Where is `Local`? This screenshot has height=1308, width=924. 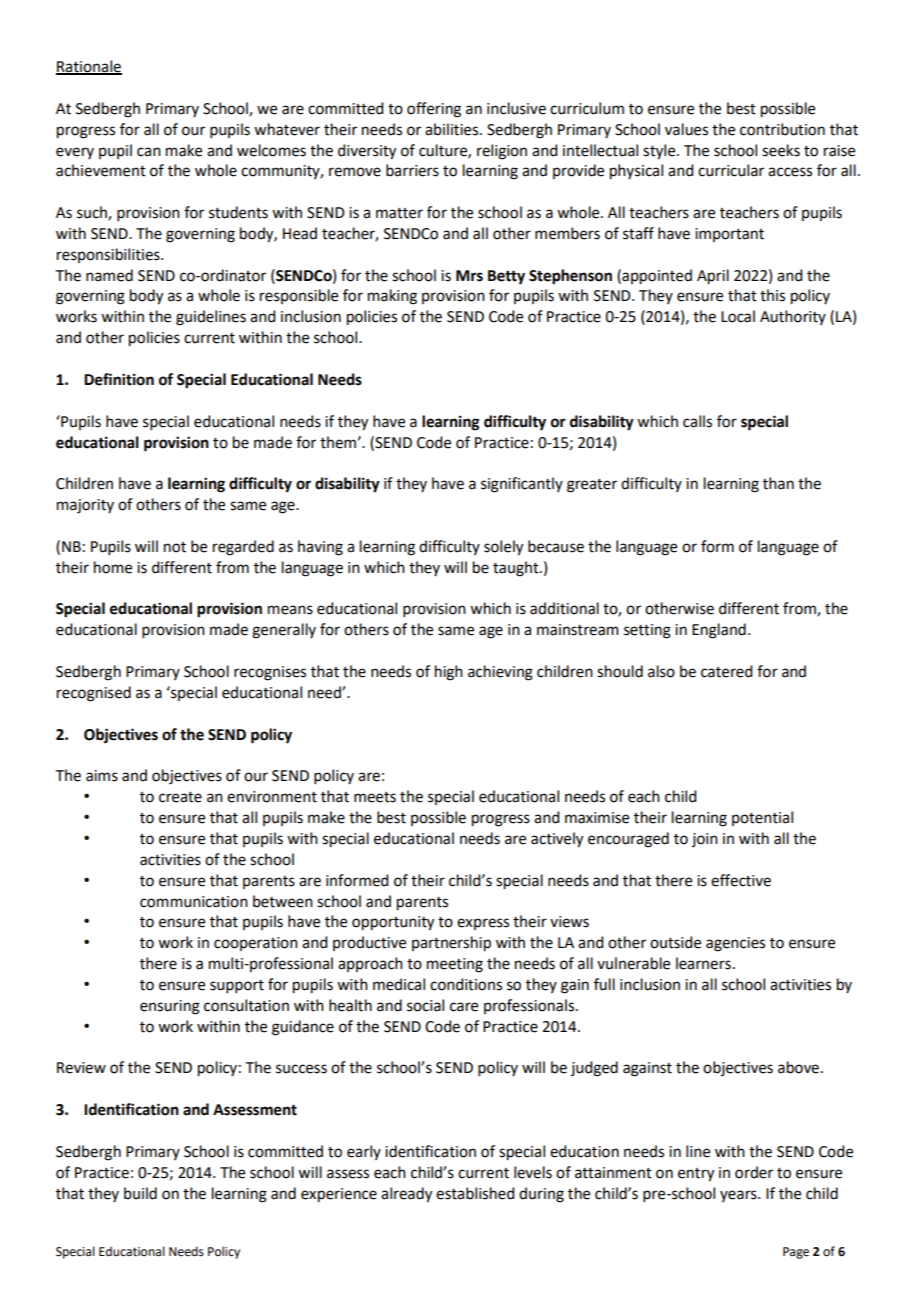 Local is located at coordinates (738, 316).
